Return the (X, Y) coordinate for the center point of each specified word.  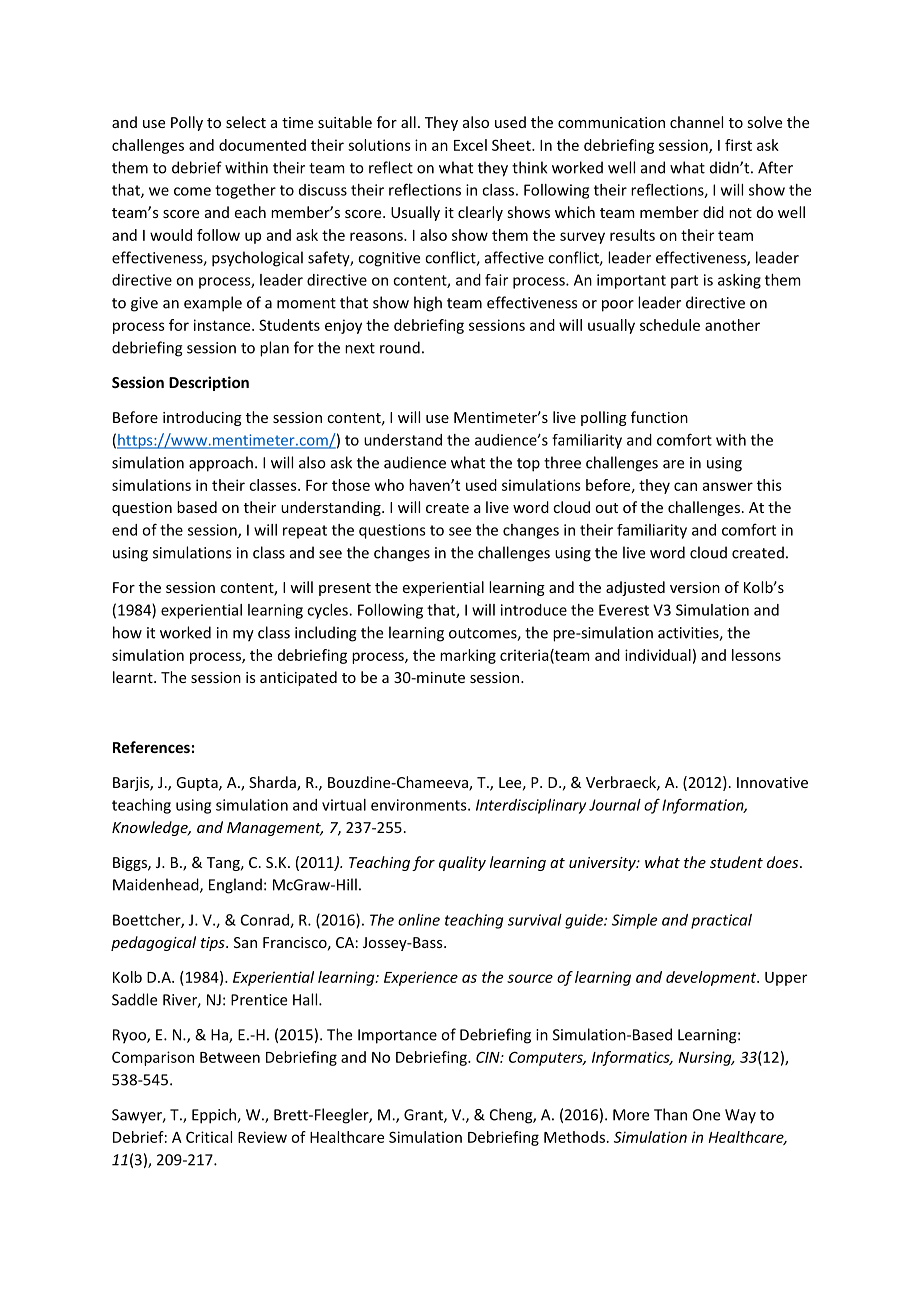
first (738, 145)
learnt (134, 677)
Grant (424, 1116)
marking (468, 656)
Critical (209, 1137)
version (695, 587)
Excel (470, 145)
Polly (187, 123)
